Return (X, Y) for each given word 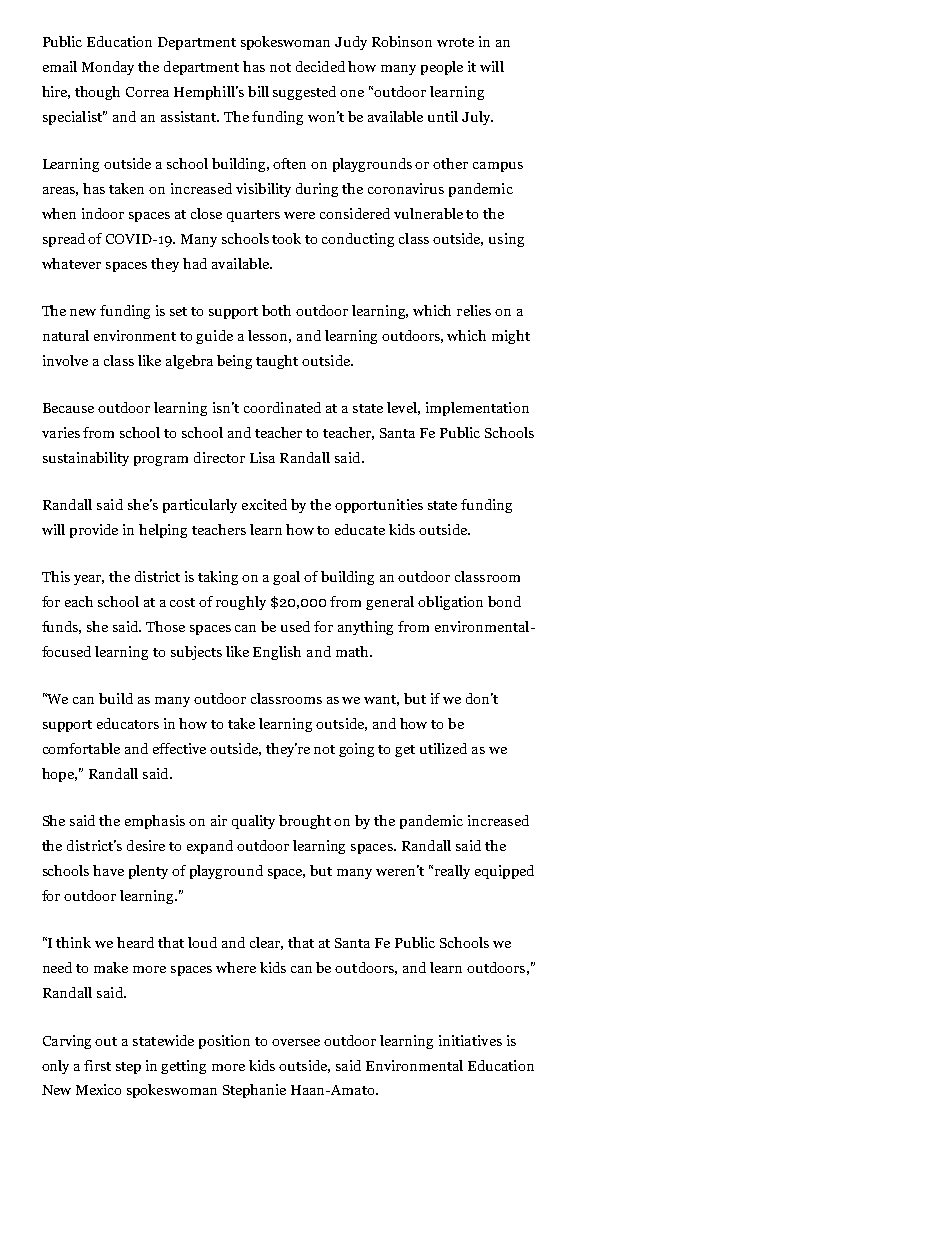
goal (286, 578)
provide (94, 531)
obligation (450, 603)
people (442, 68)
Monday (108, 68)
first (97, 1065)
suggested (304, 93)
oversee (296, 1042)
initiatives (470, 1040)
